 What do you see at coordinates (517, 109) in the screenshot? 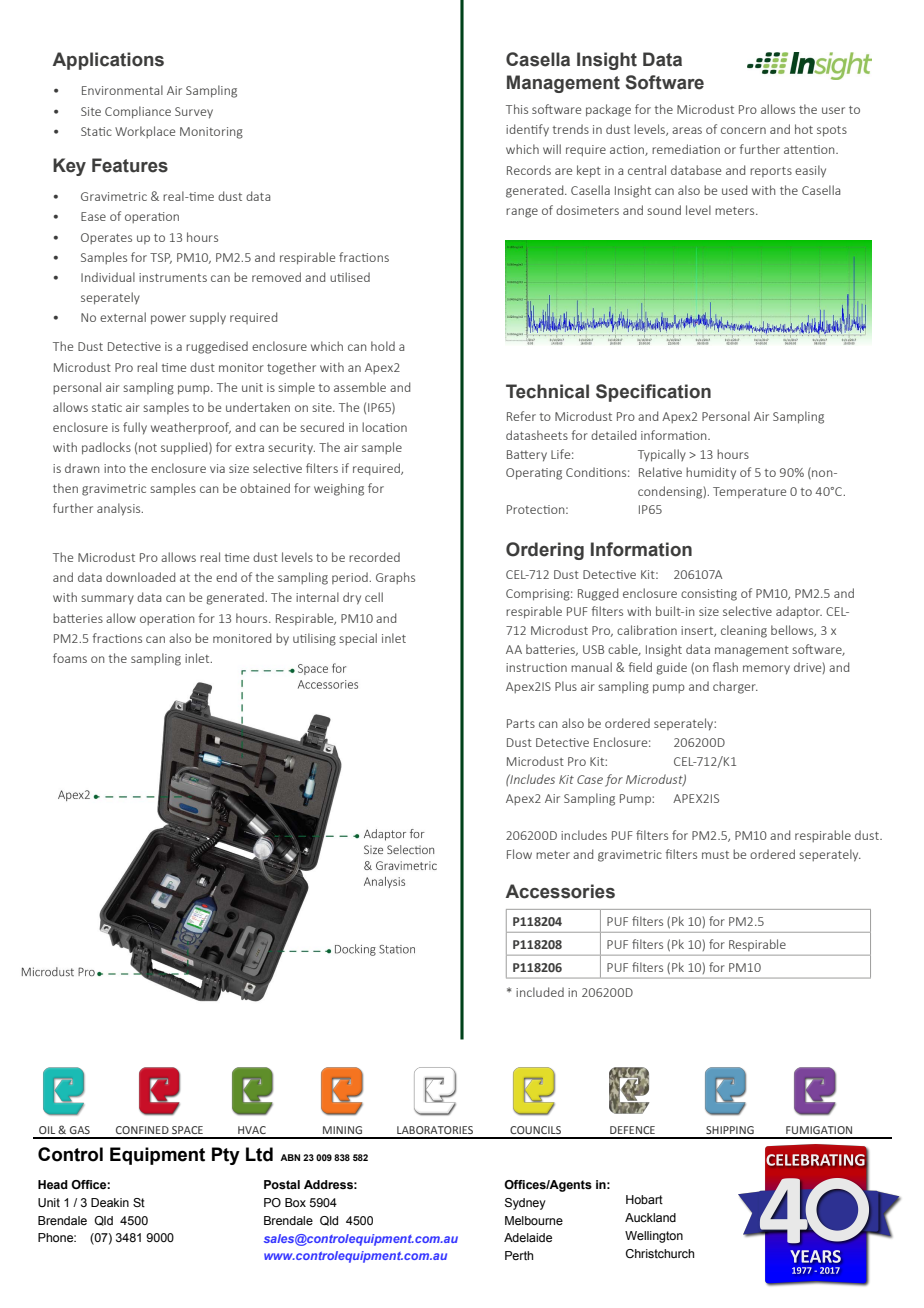
I see `This` at bounding box center [517, 109].
